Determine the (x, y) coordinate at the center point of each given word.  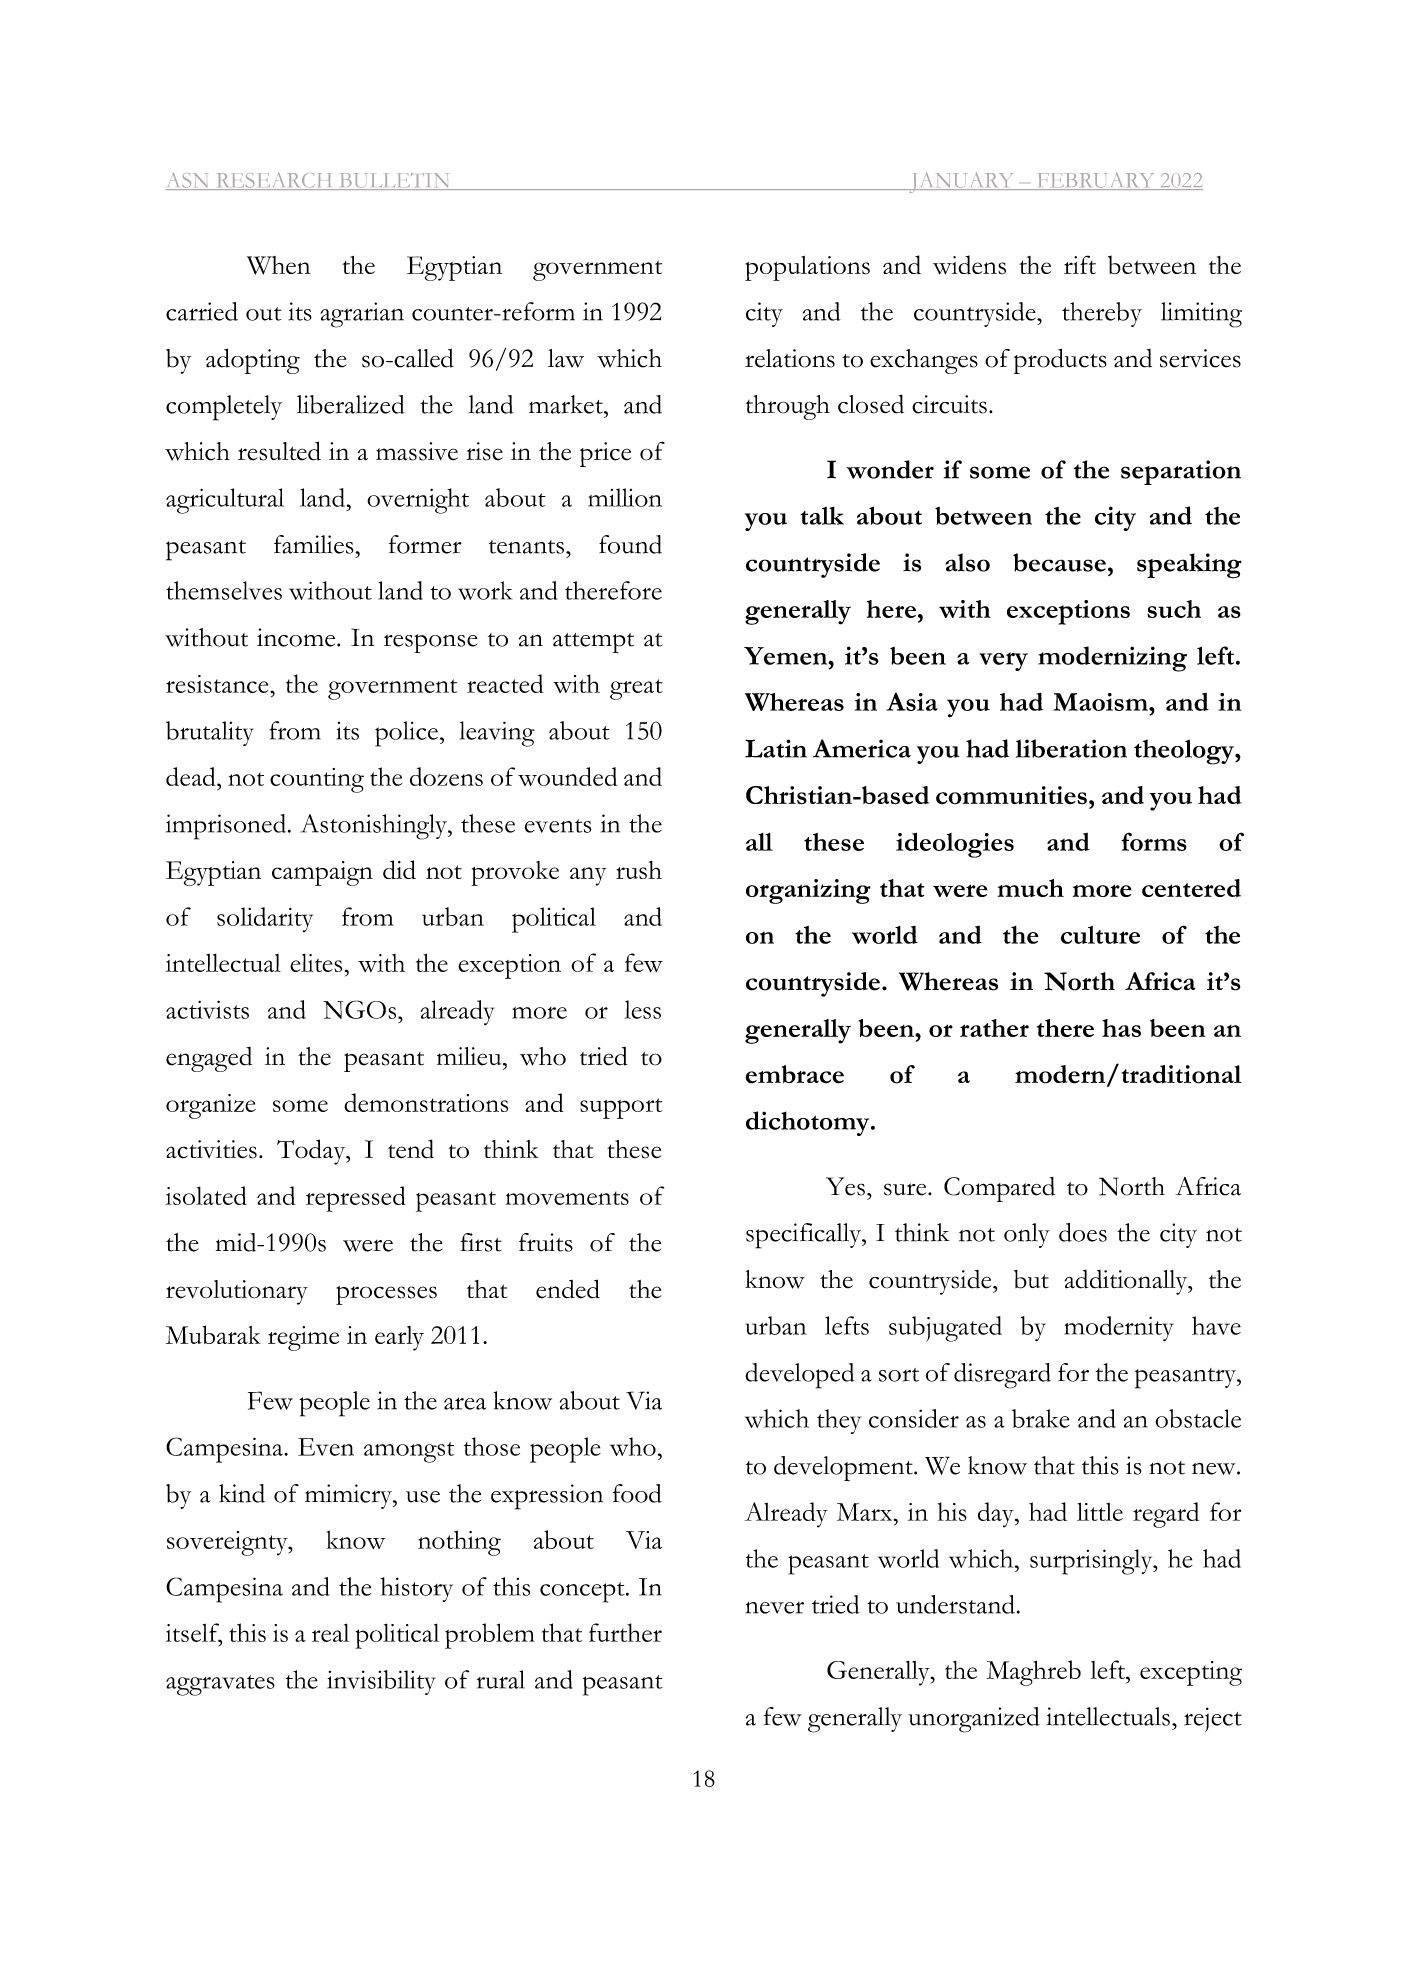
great (636, 689)
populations (807, 268)
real (330, 1632)
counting (317, 780)
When (279, 265)
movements (567, 1198)
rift (1080, 264)
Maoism (1101, 702)
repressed (356, 1199)
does (1083, 1232)
